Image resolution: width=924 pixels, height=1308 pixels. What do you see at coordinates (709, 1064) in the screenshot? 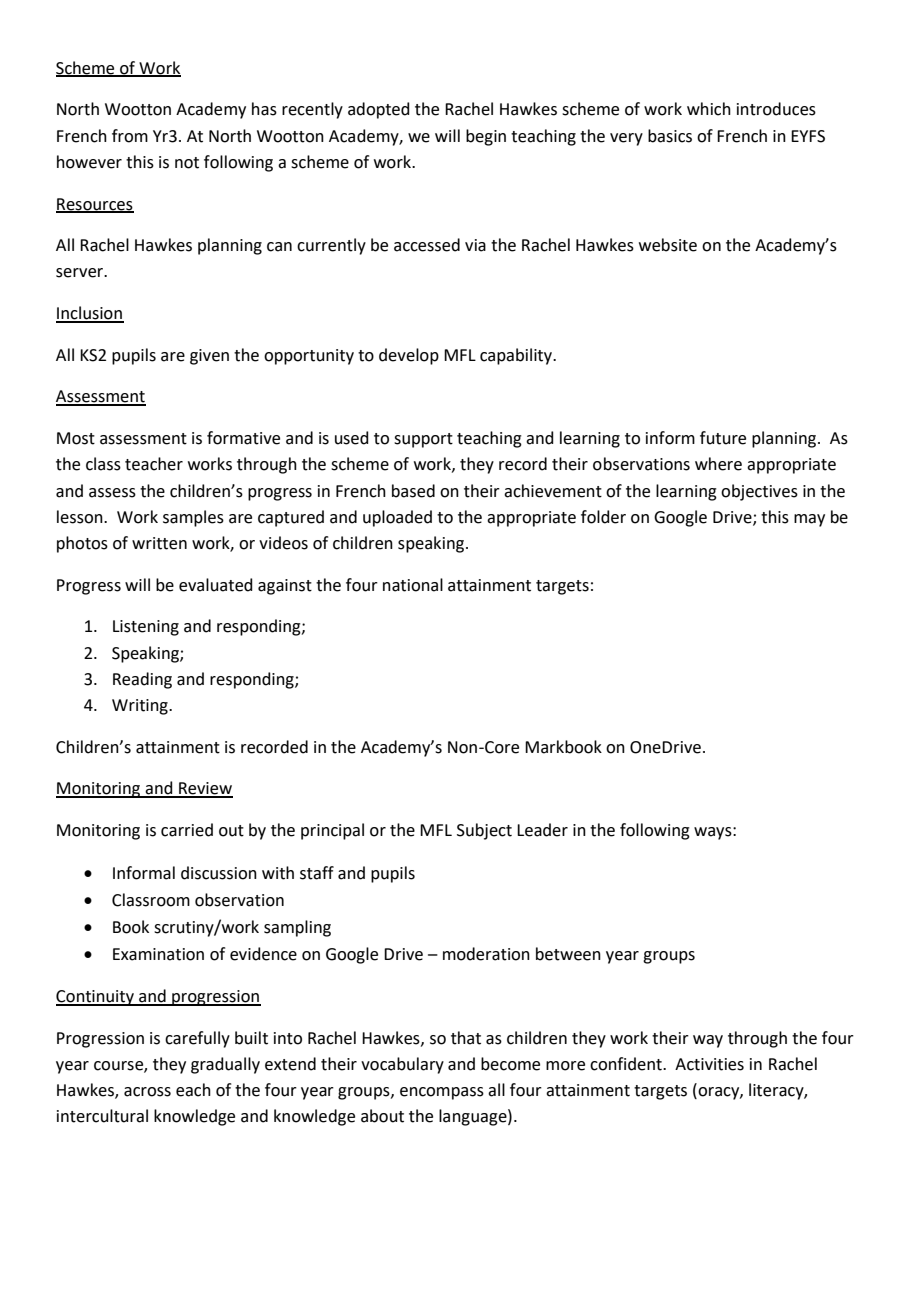
I see `Activities` at bounding box center [709, 1064].
